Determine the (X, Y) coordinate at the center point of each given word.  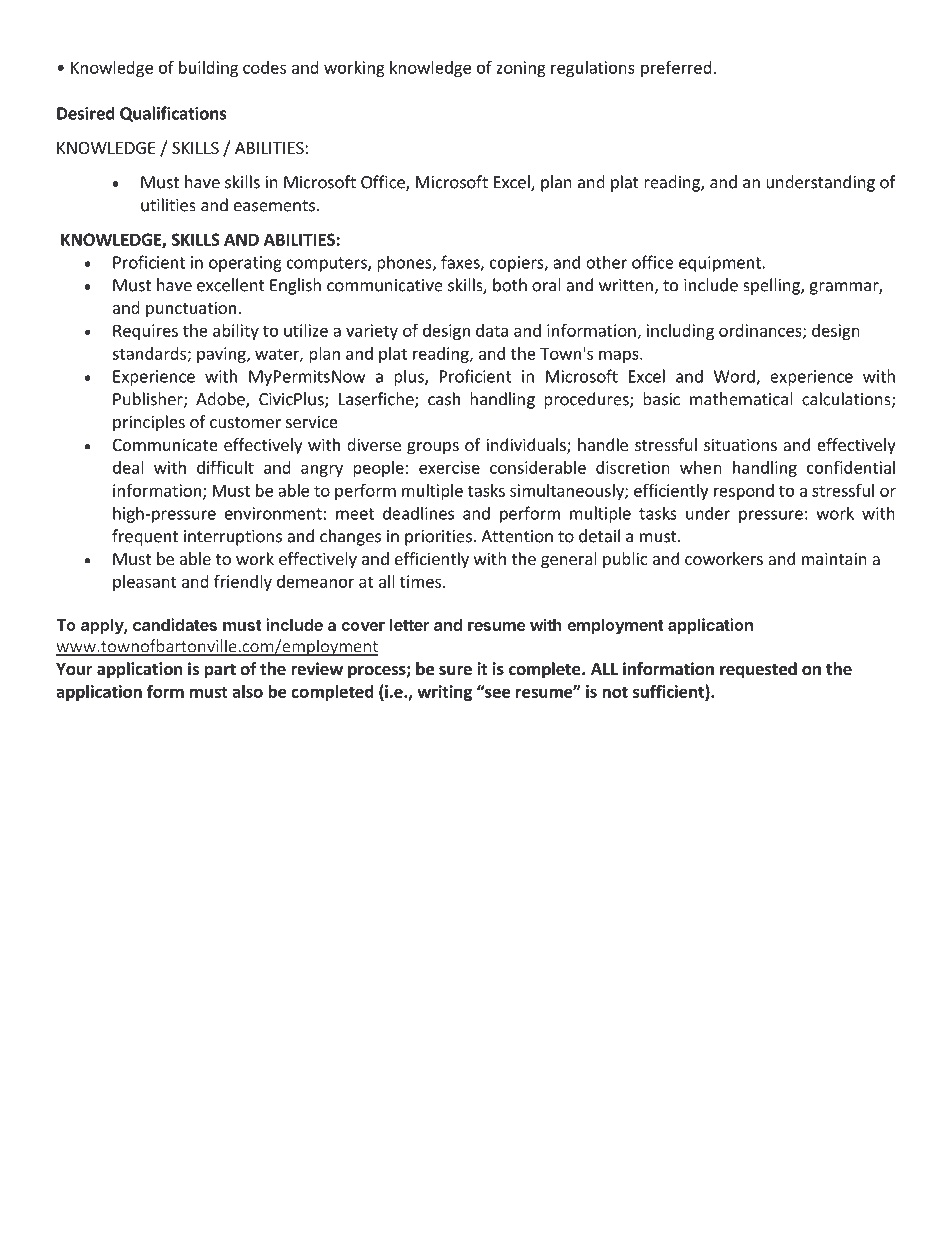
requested (758, 670)
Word (735, 377)
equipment (720, 264)
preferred (676, 69)
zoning (521, 69)
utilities (168, 205)
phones (405, 263)
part (220, 671)
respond (744, 492)
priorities (438, 538)
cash (444, 399)
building (208, 69)
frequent (145, 537)
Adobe (221, 400)
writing (444, 693)
